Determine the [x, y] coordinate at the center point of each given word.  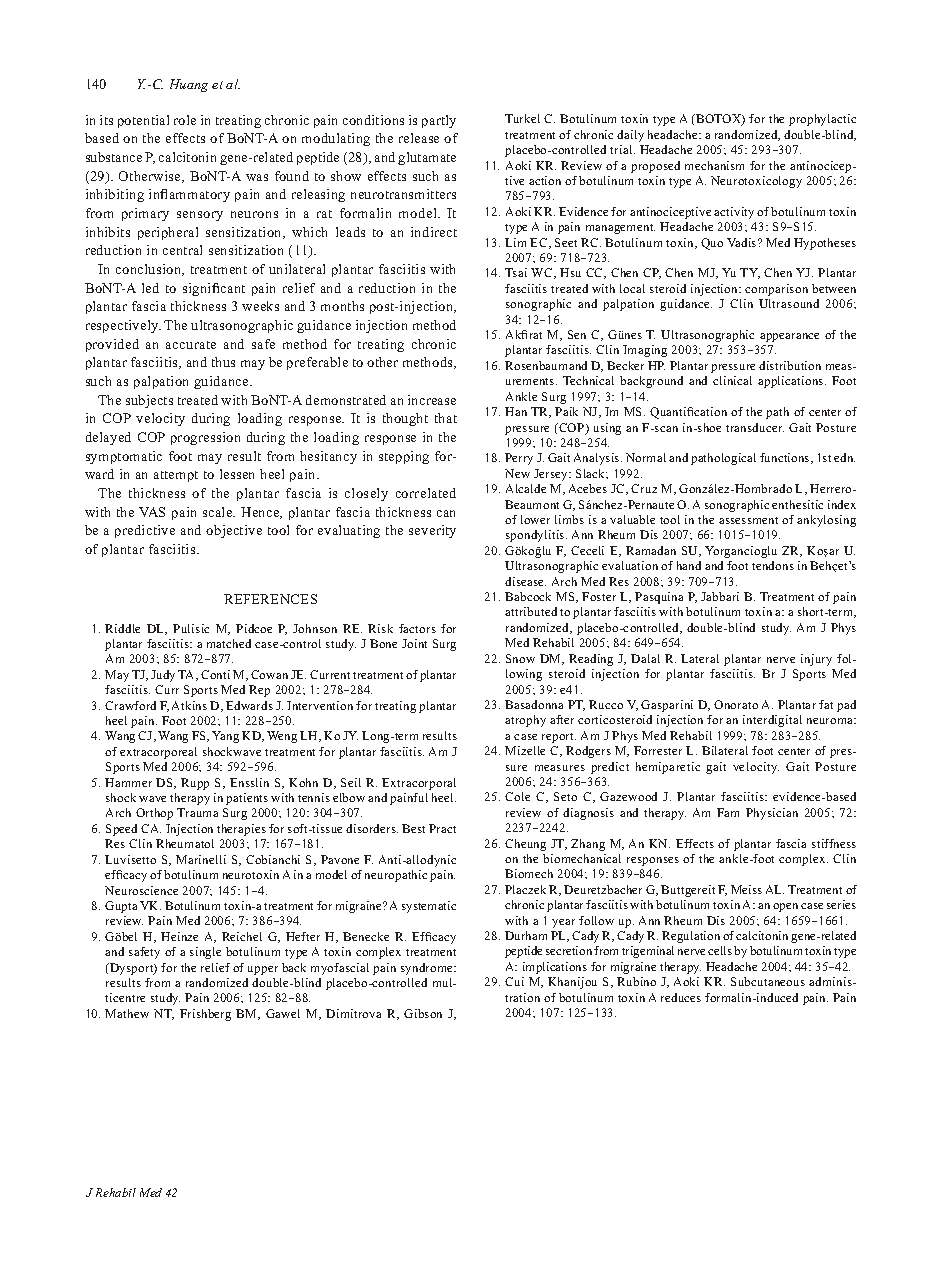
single [205, 953]
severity [432, 531]
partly [439, 121]
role [185, 120]
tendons [773, 565]
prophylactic [822, 120]
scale [219, 512]
